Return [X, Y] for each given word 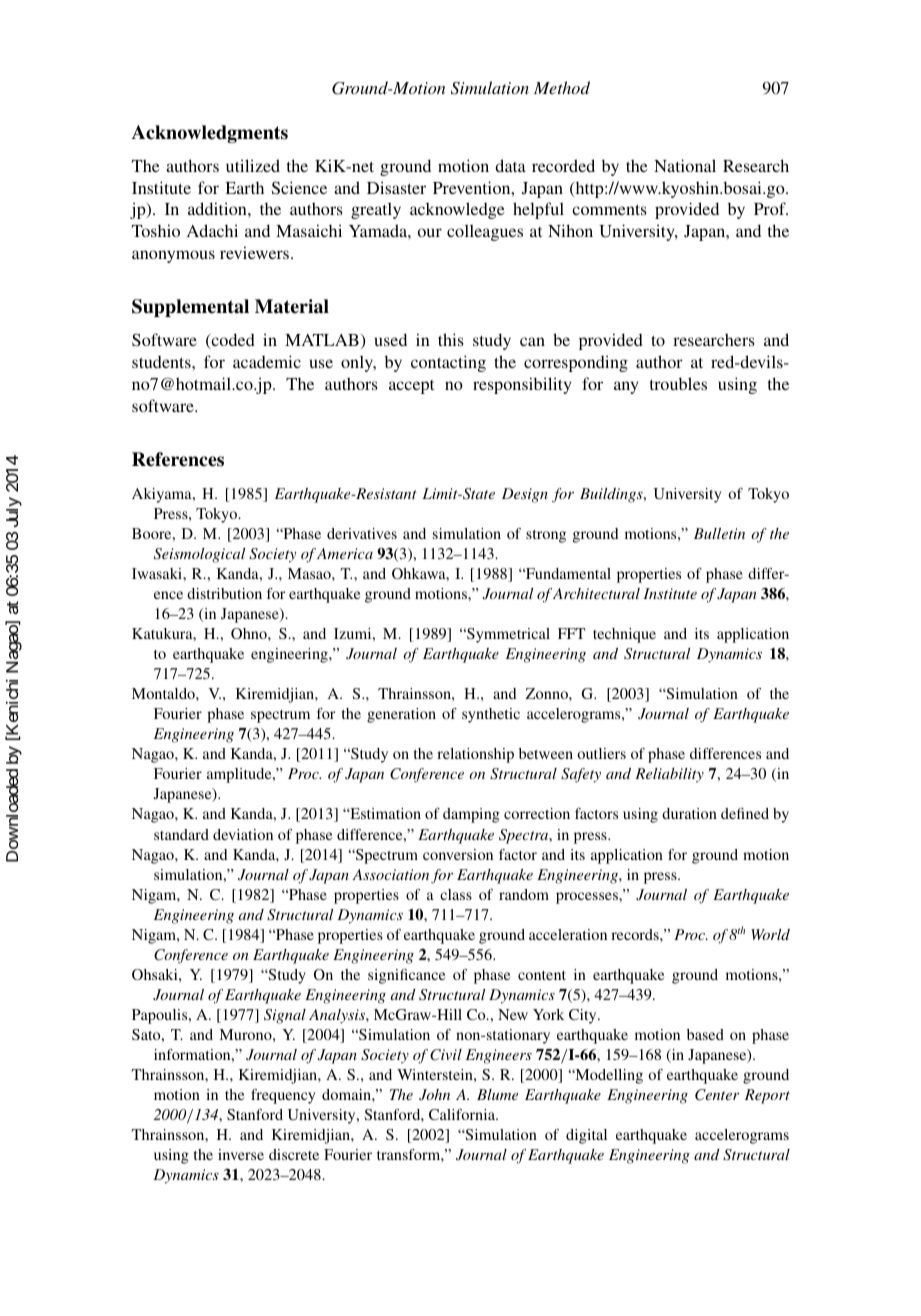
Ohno [250, 633]
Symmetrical [507, 635]
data [510, 165]
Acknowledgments [210, 134]
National [685, 165]
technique [624, 635]
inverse [241, 1154]
